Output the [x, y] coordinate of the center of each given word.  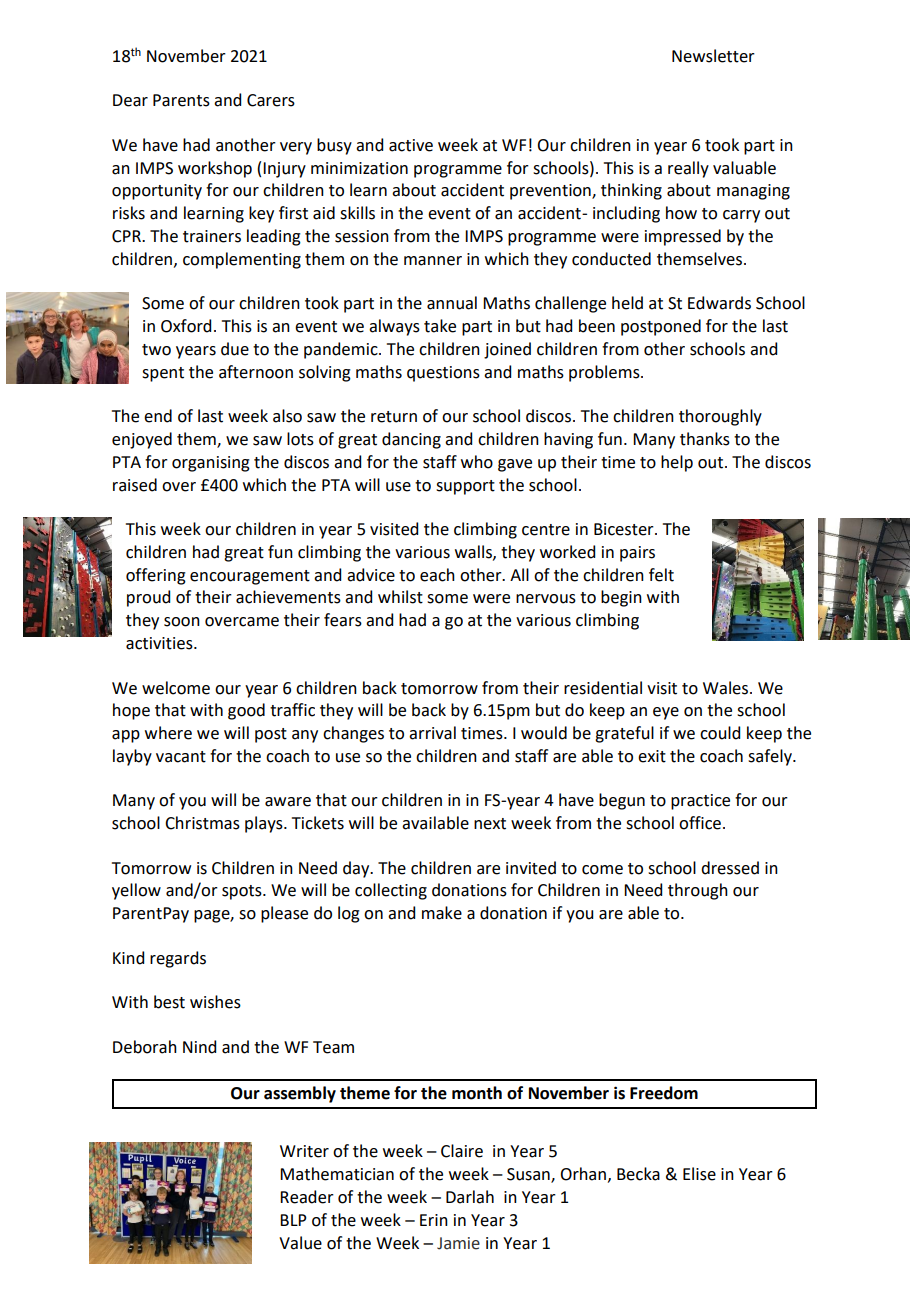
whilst [400, 597]
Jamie [458, 1243]
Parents [181, 100]
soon [182, 622]
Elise [699, 1174]
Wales [727, 688]
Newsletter [713, 56]
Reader [307, 1197]
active [411, 145]
